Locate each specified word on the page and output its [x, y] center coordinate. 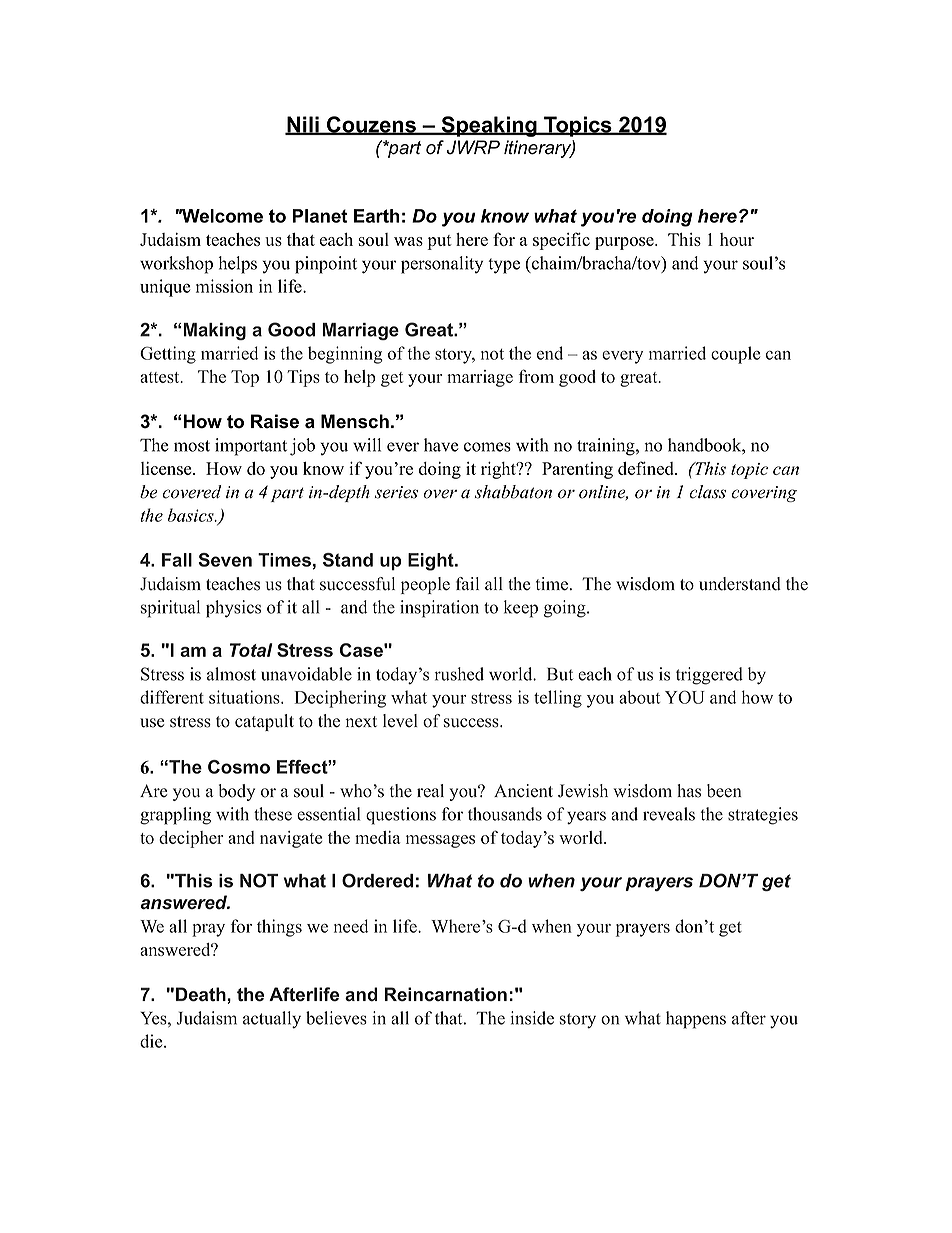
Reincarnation [446, 994]
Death [202, 994]
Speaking [489, 126]
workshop [176, 265]
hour [737, 239]
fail [467, 583]
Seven [225, 560]
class [707, 492]
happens [696, 1020]
